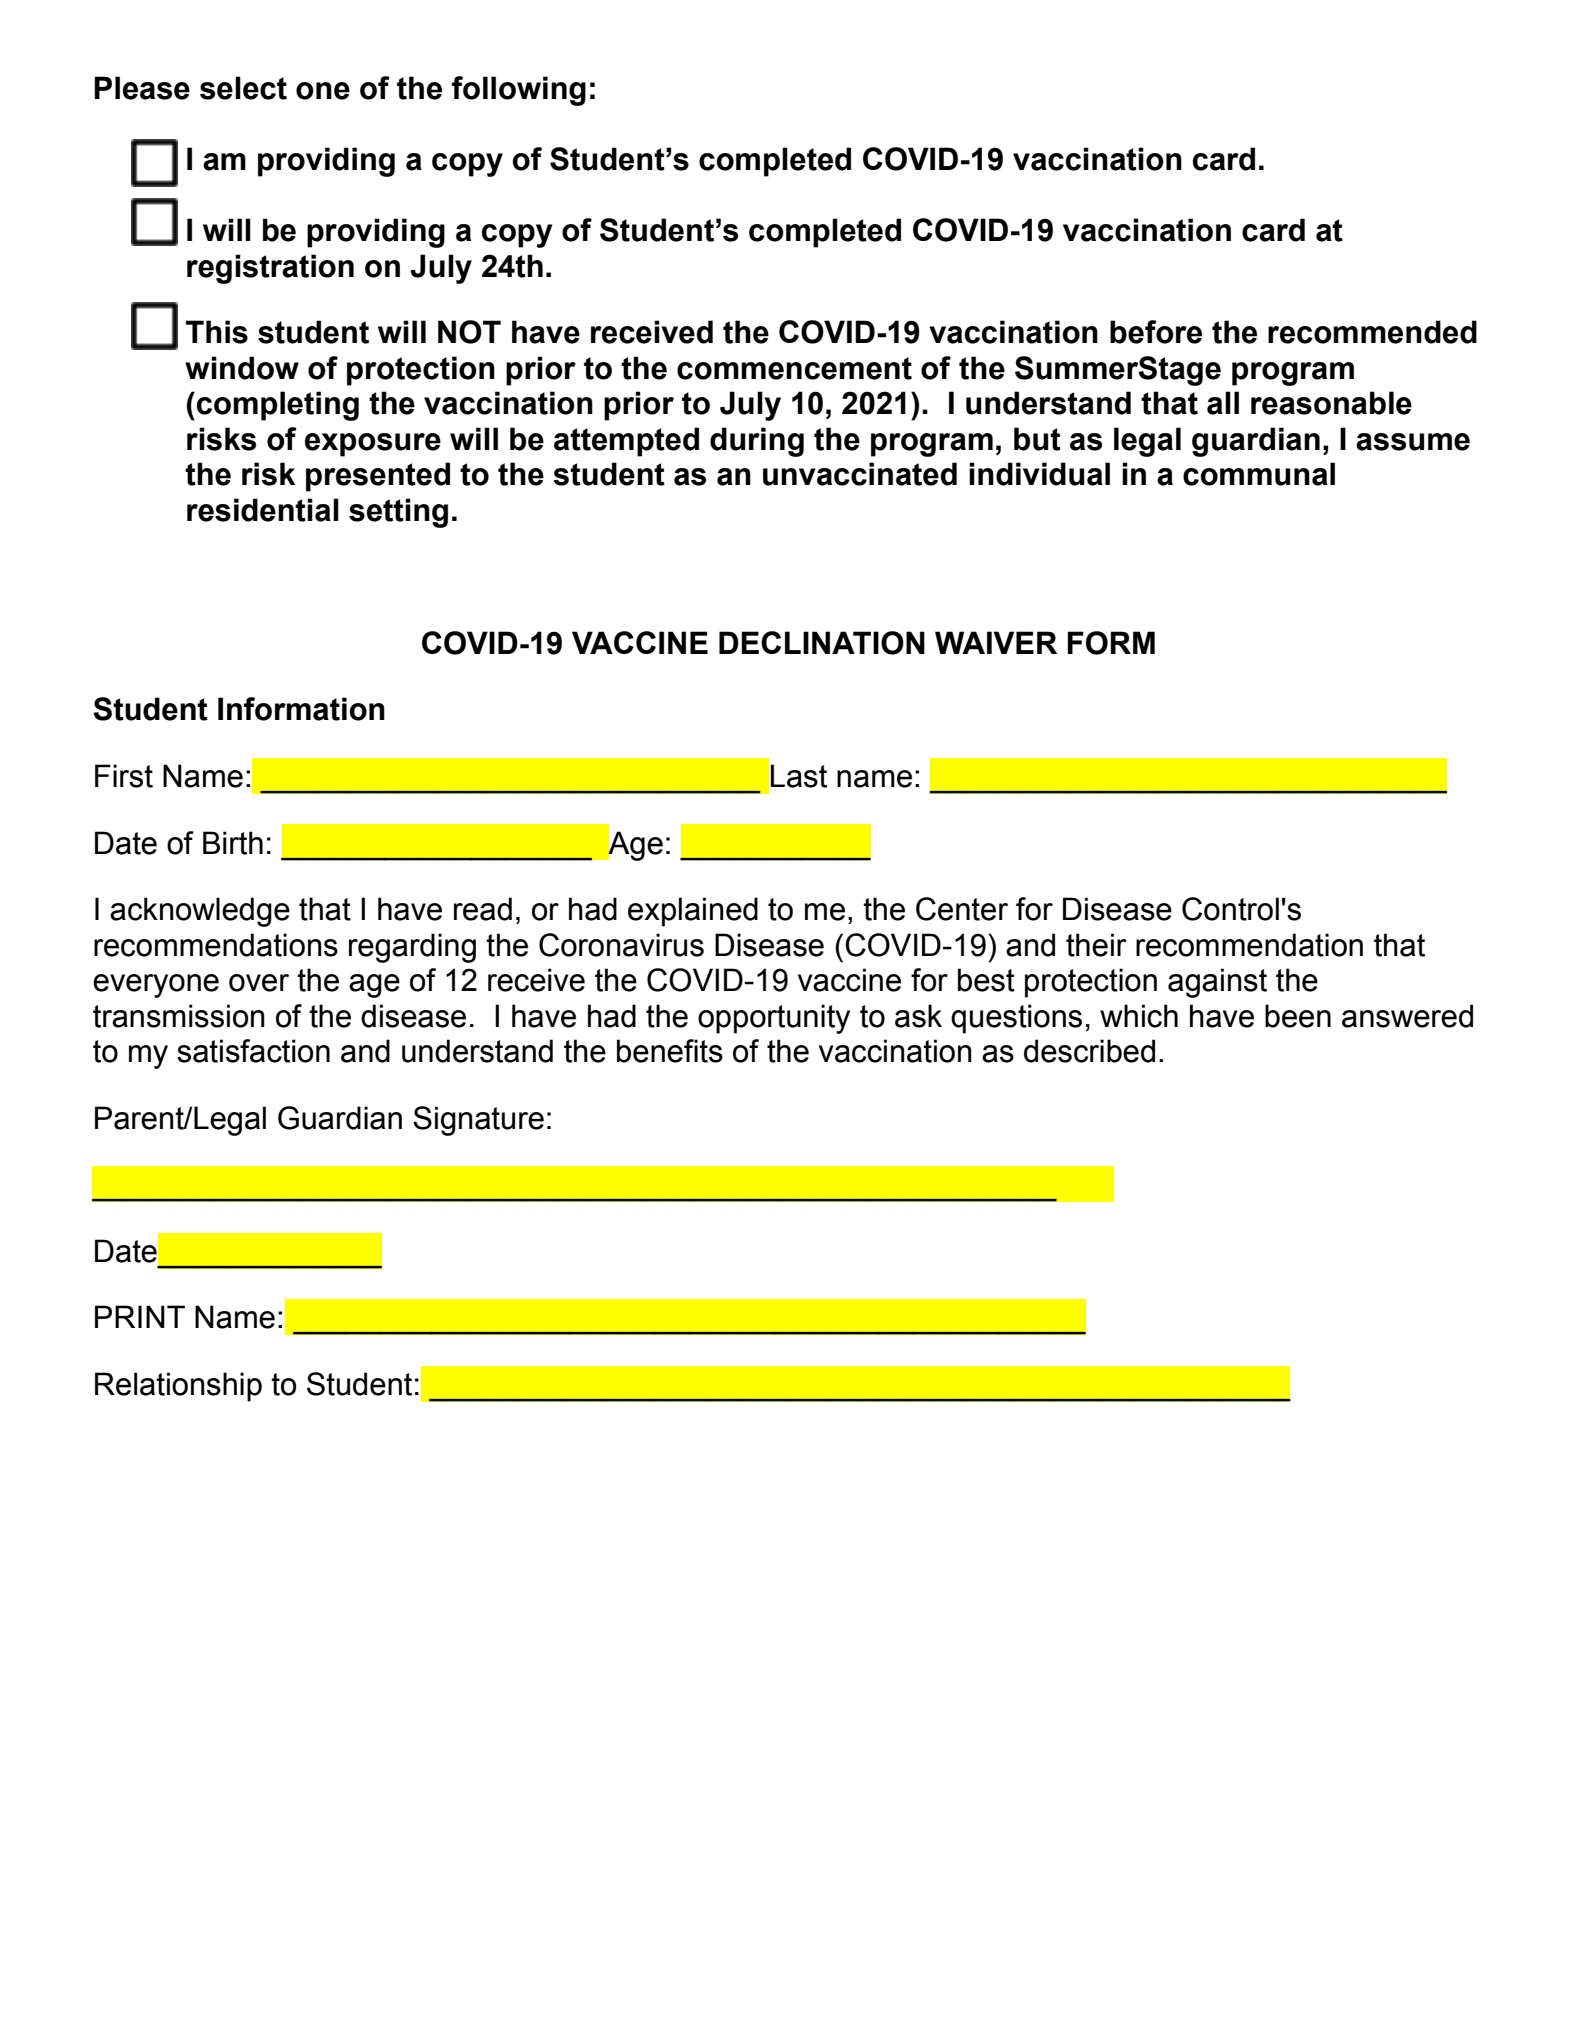 The height and width of the screenshot is (2042, 1578). What do you see at coordinates (693, 912) in the screenshot?
I see `explained` at bounding box center [693, 912].
